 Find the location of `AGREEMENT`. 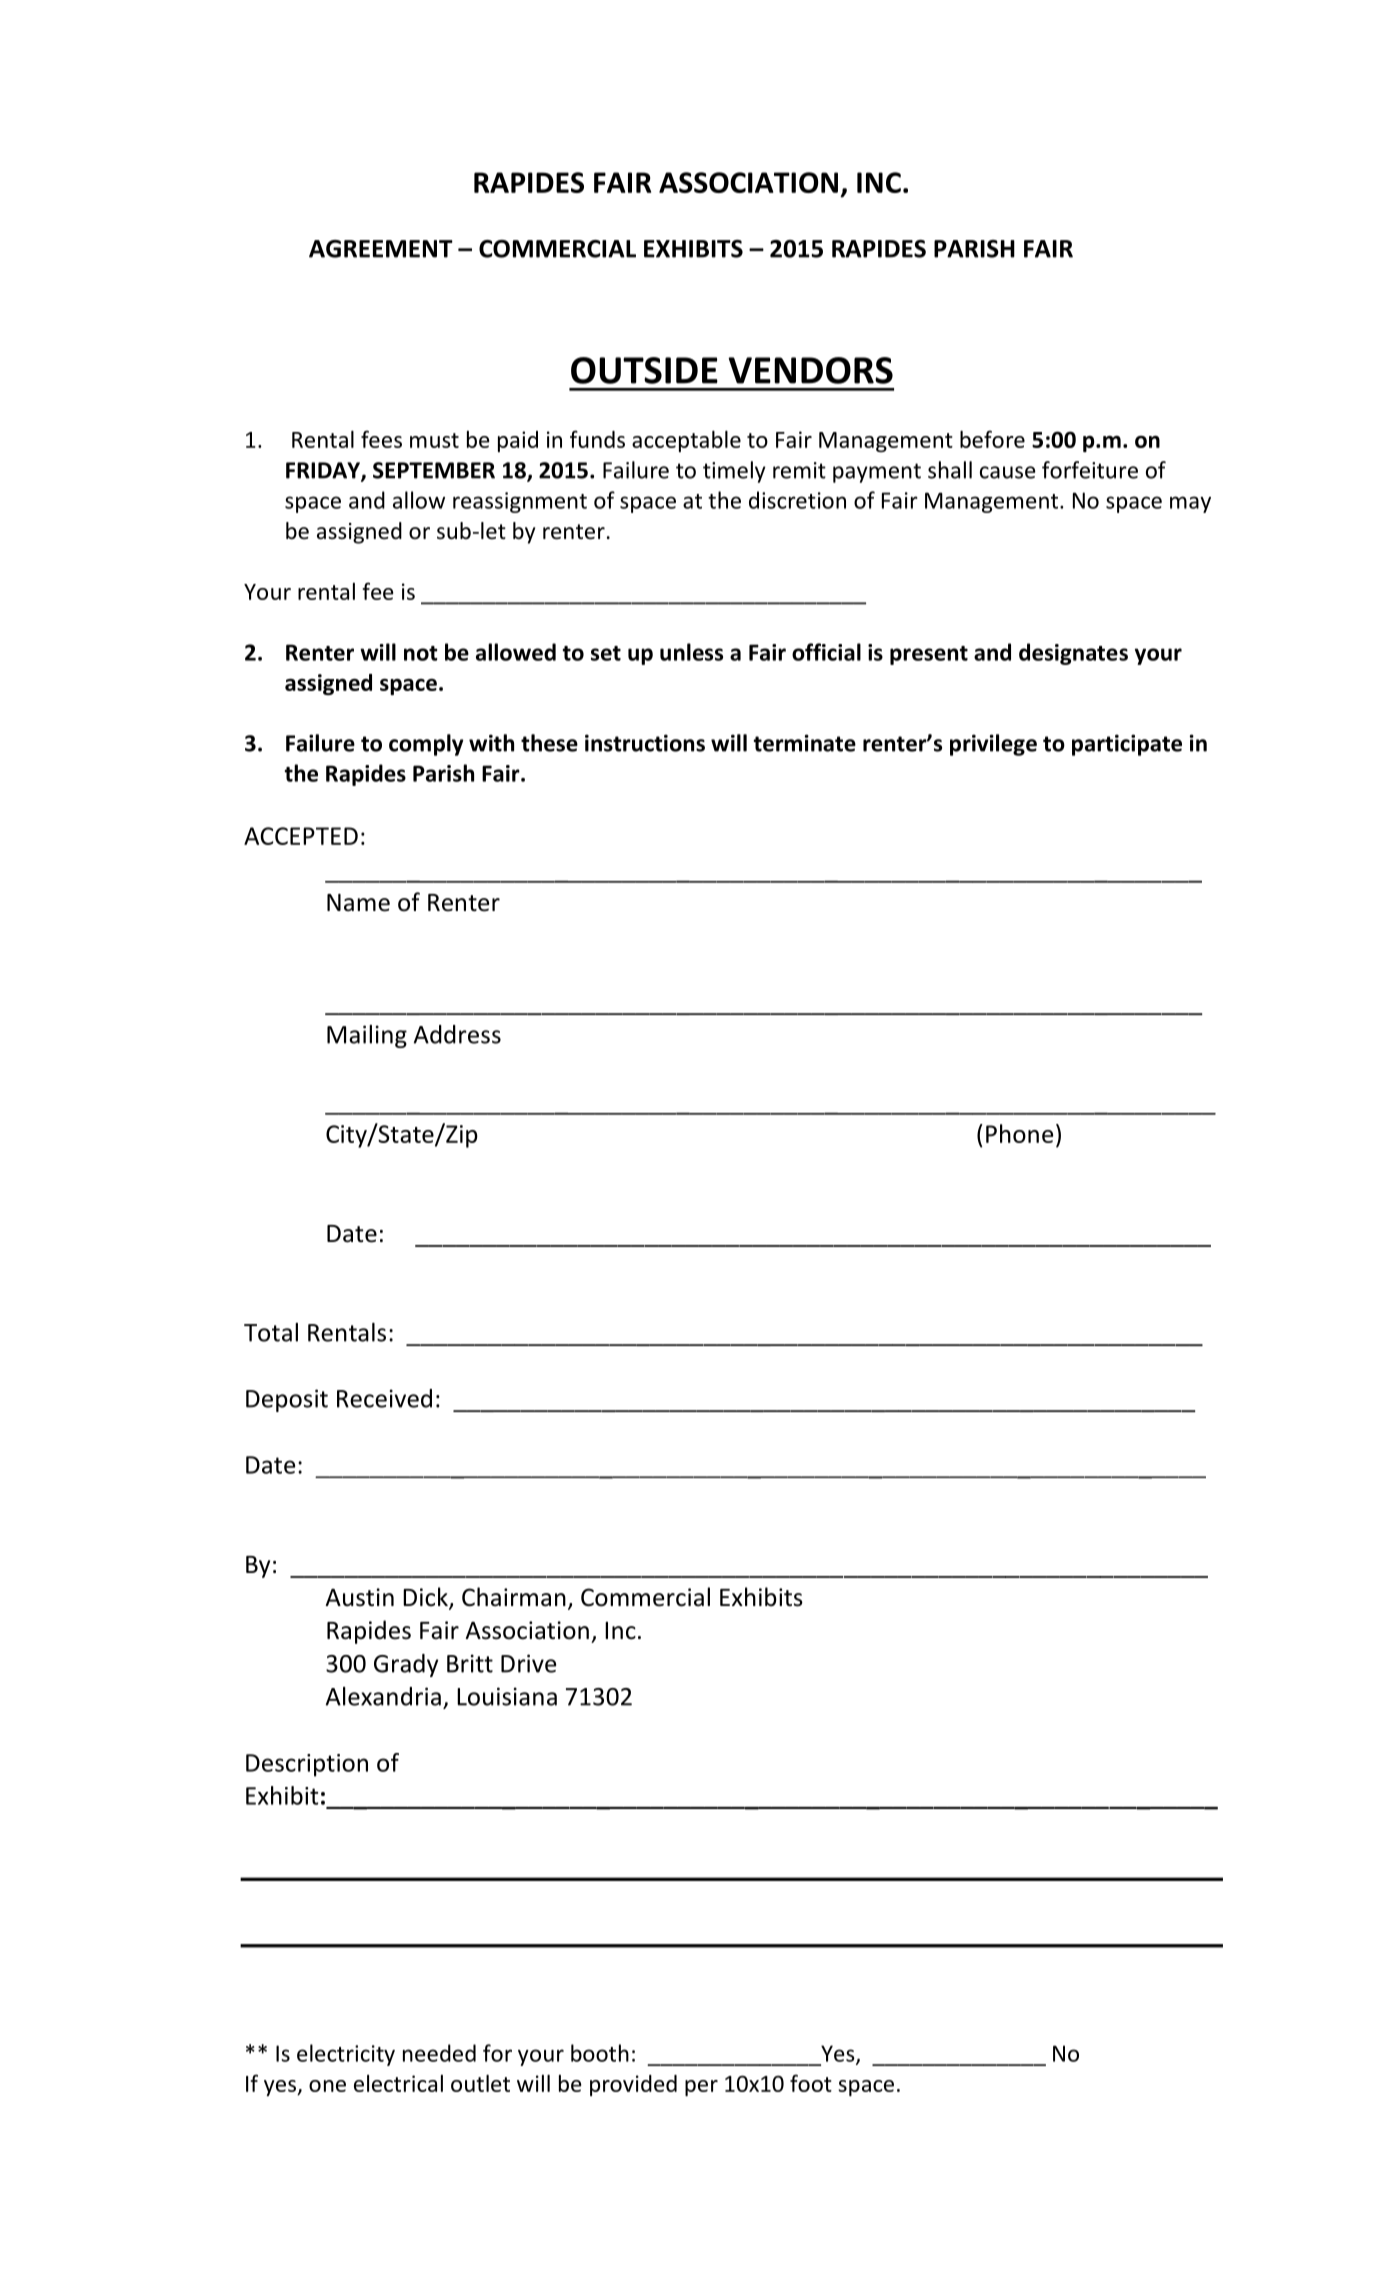

AGREEMENT is located at coordinates (381, 249).
